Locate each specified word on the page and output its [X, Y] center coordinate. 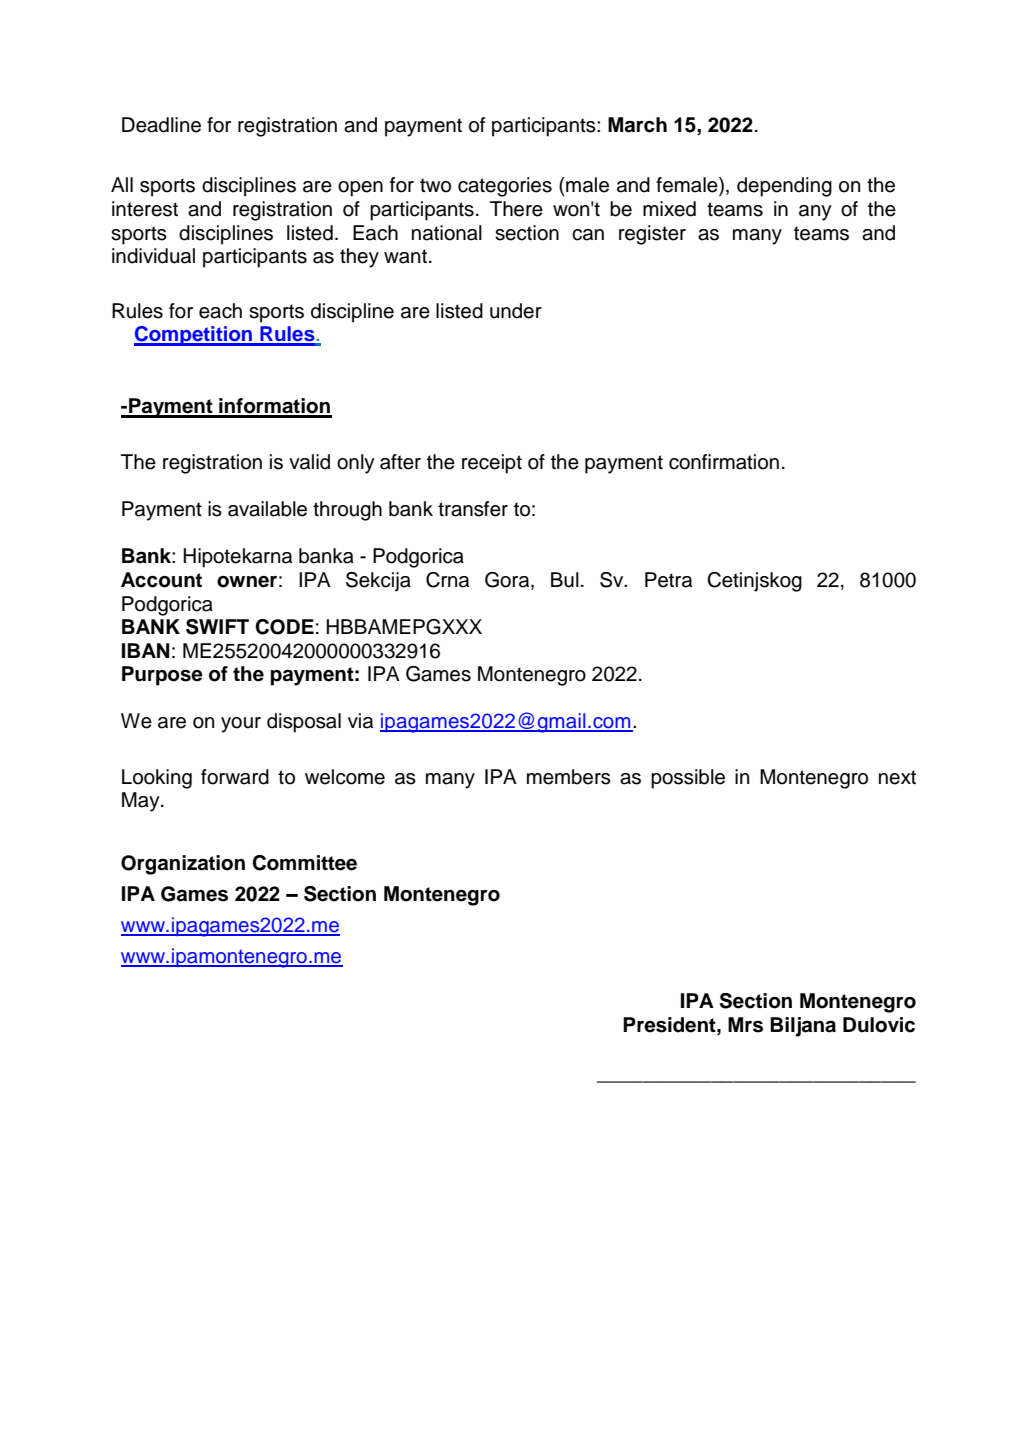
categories [505, 187]
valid [309, 462]
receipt [492, 464]
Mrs [745, 1025]
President [670, 1025]
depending [784, 187]
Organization [183, 865]
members [569, 777]
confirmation [724, 462]
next [897, 777]
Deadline [161, 125]
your [241, 725]
